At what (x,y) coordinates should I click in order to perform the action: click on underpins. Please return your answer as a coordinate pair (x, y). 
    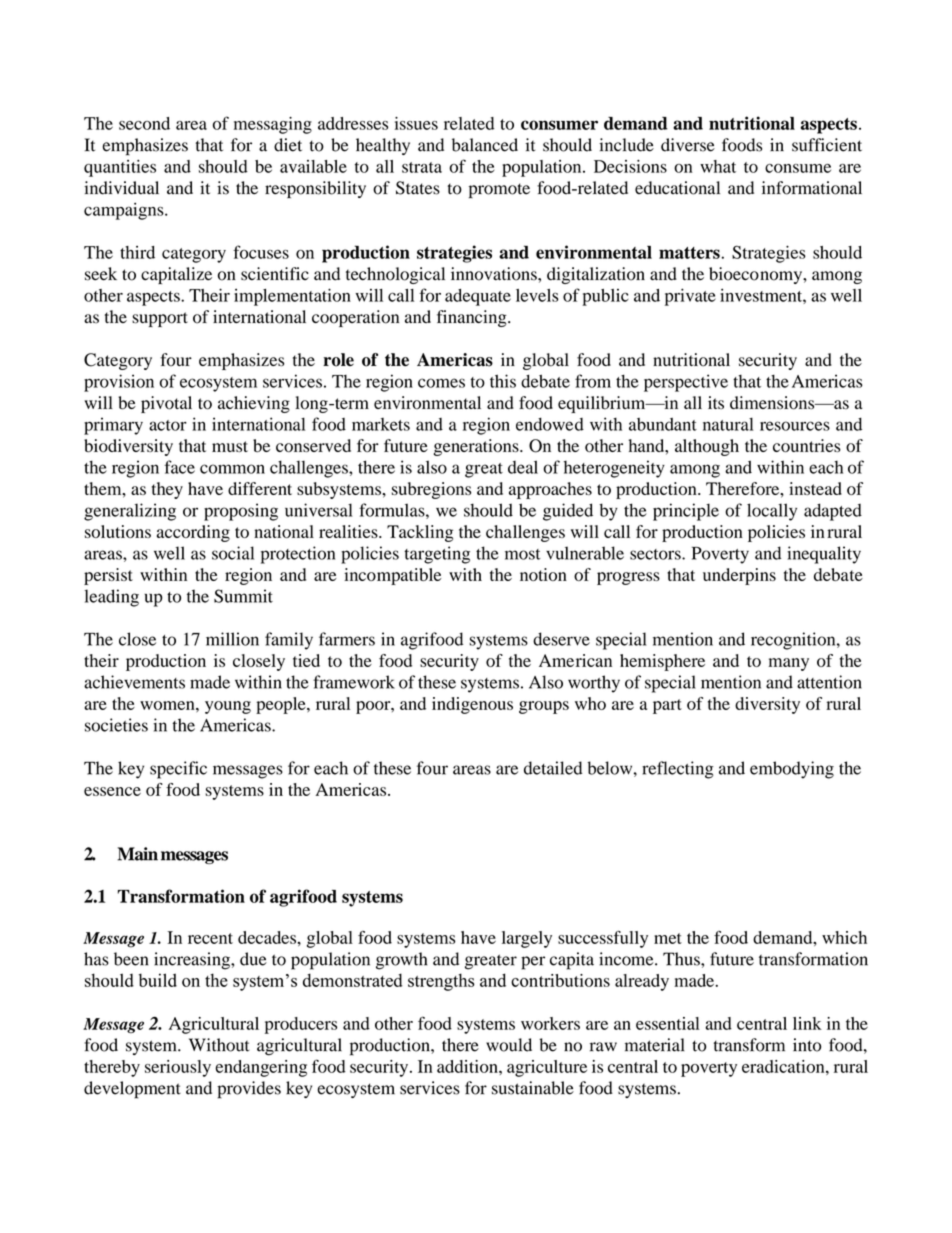
    Looking at the image, I should click on (739, 576).
